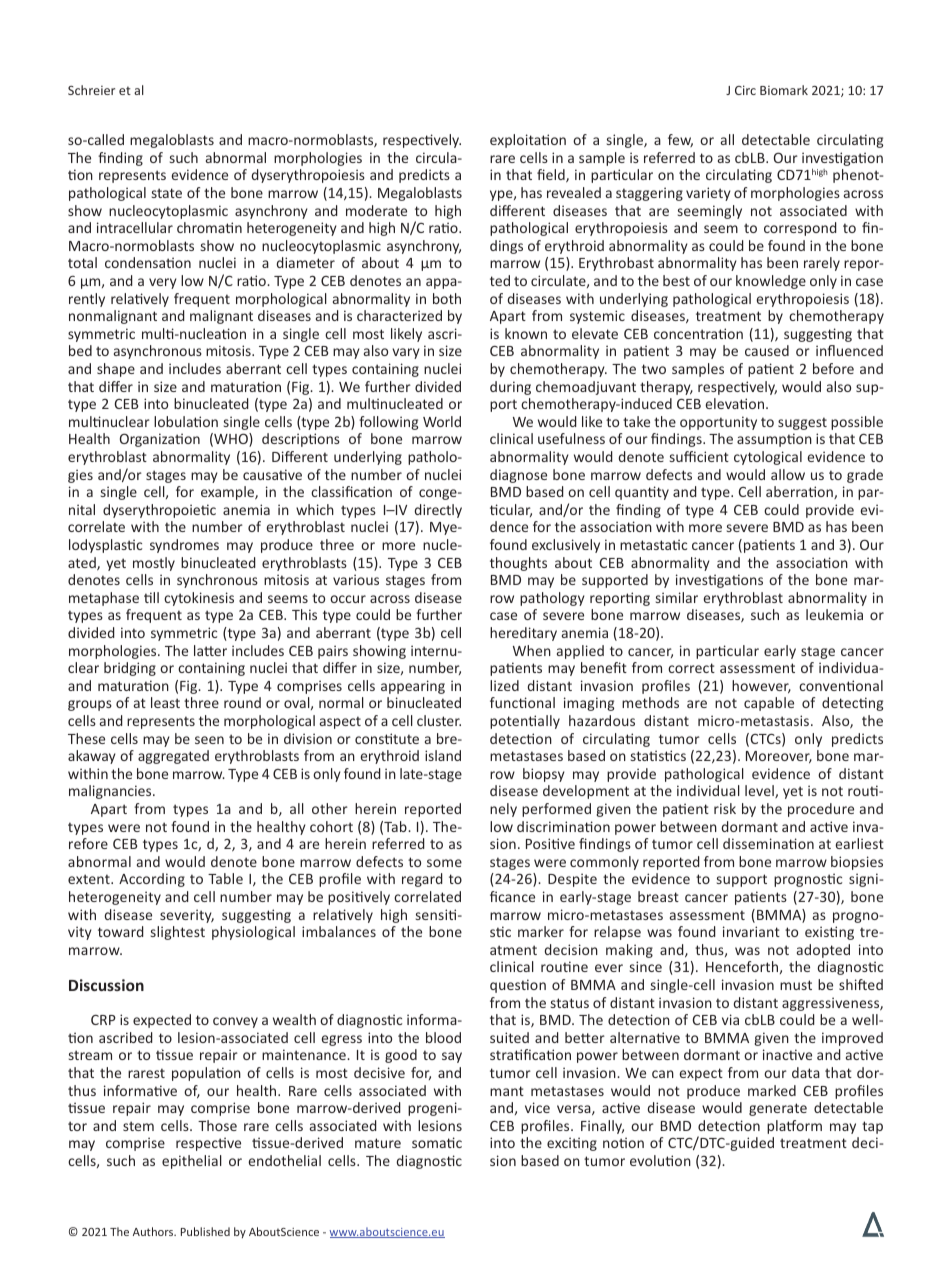 This image has width=952, height=1270. I want to click on state, so click(167, 193).
